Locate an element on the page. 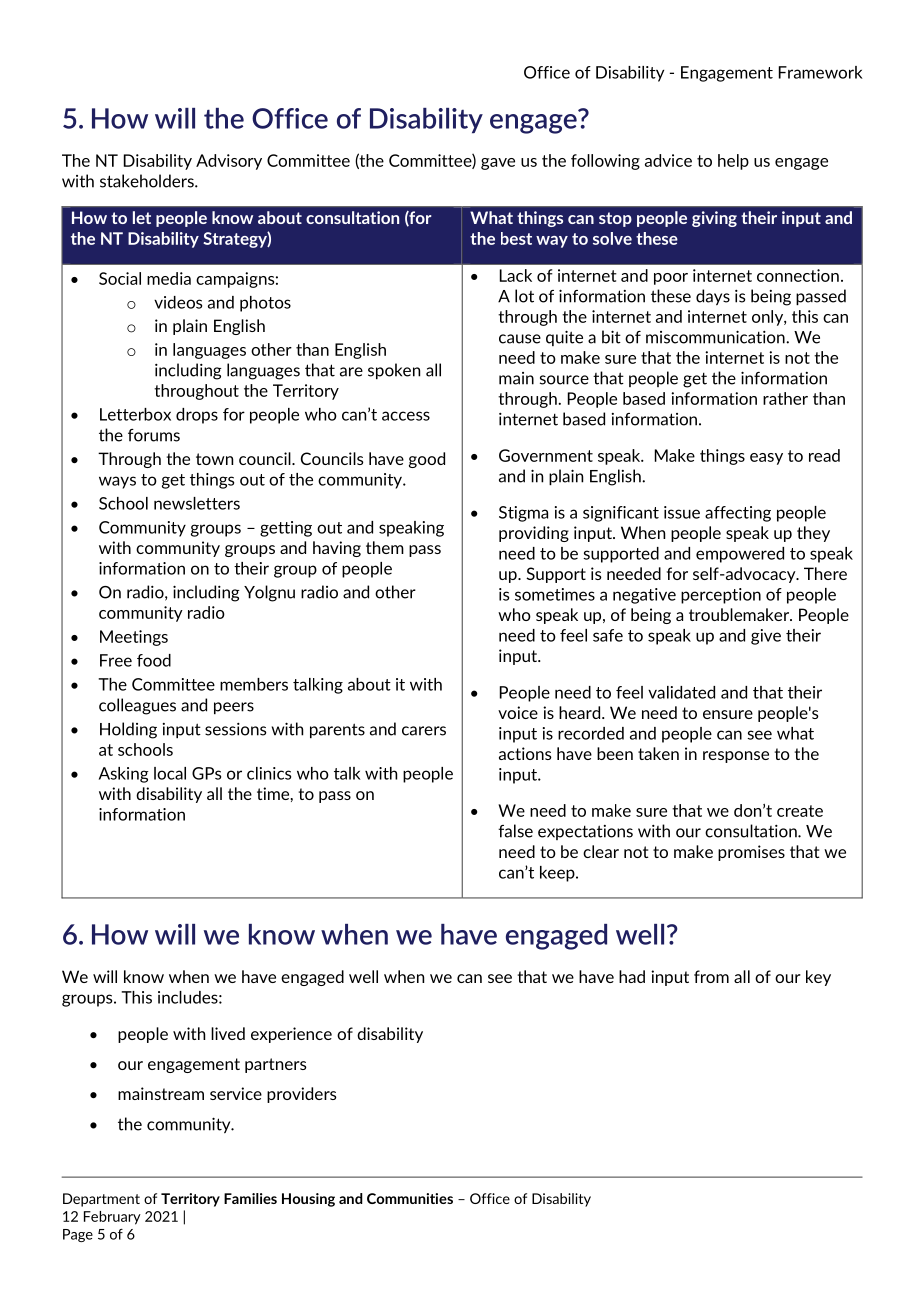 This page has width=924, height=1308. help is located at coordinates (733, 162).
